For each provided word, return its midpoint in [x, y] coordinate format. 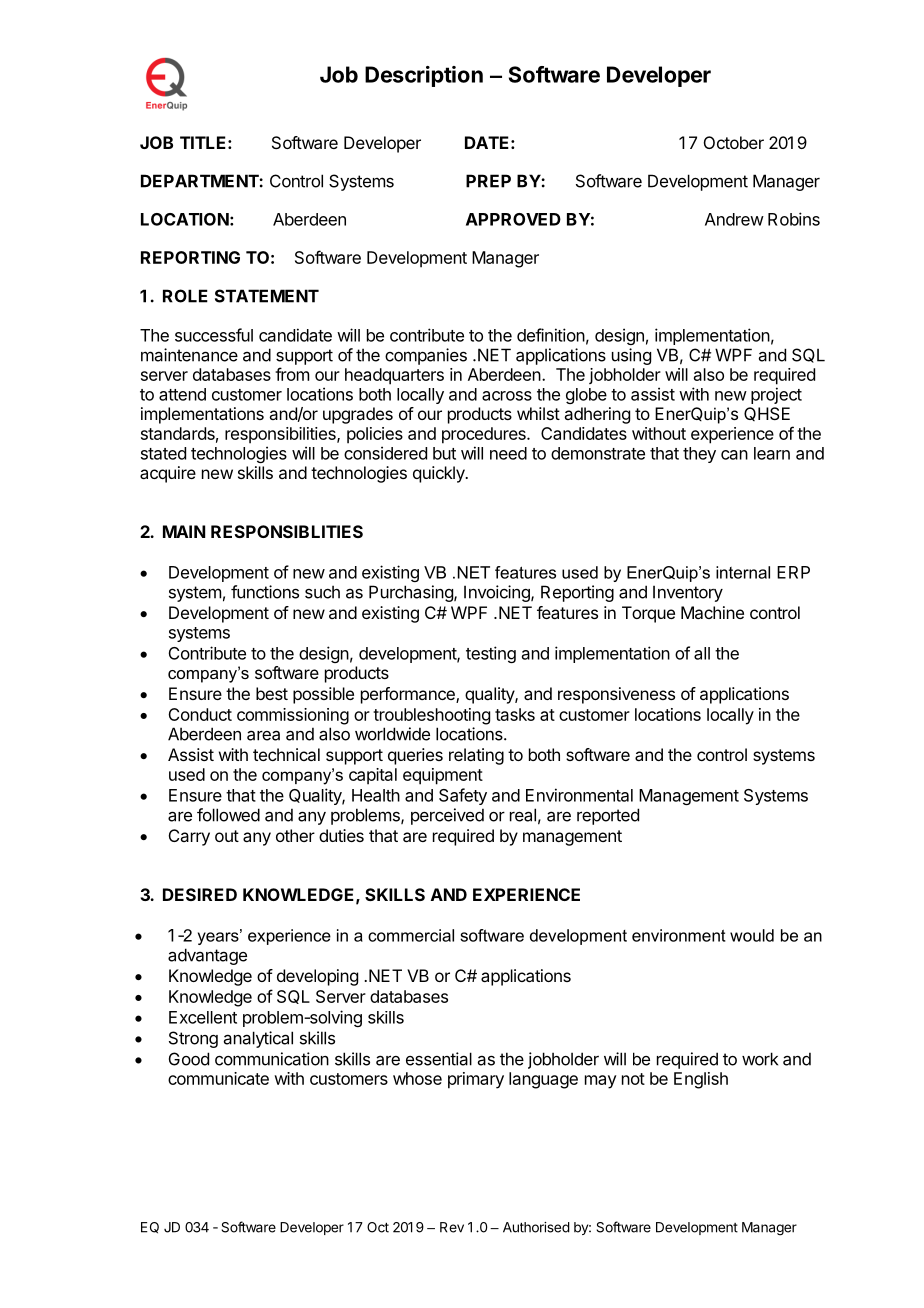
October [734, 142]
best [272, 693]
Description [424, 76]
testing [491, 654]
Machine [712, 612]
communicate [218, 1078]
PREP [488, 181]
